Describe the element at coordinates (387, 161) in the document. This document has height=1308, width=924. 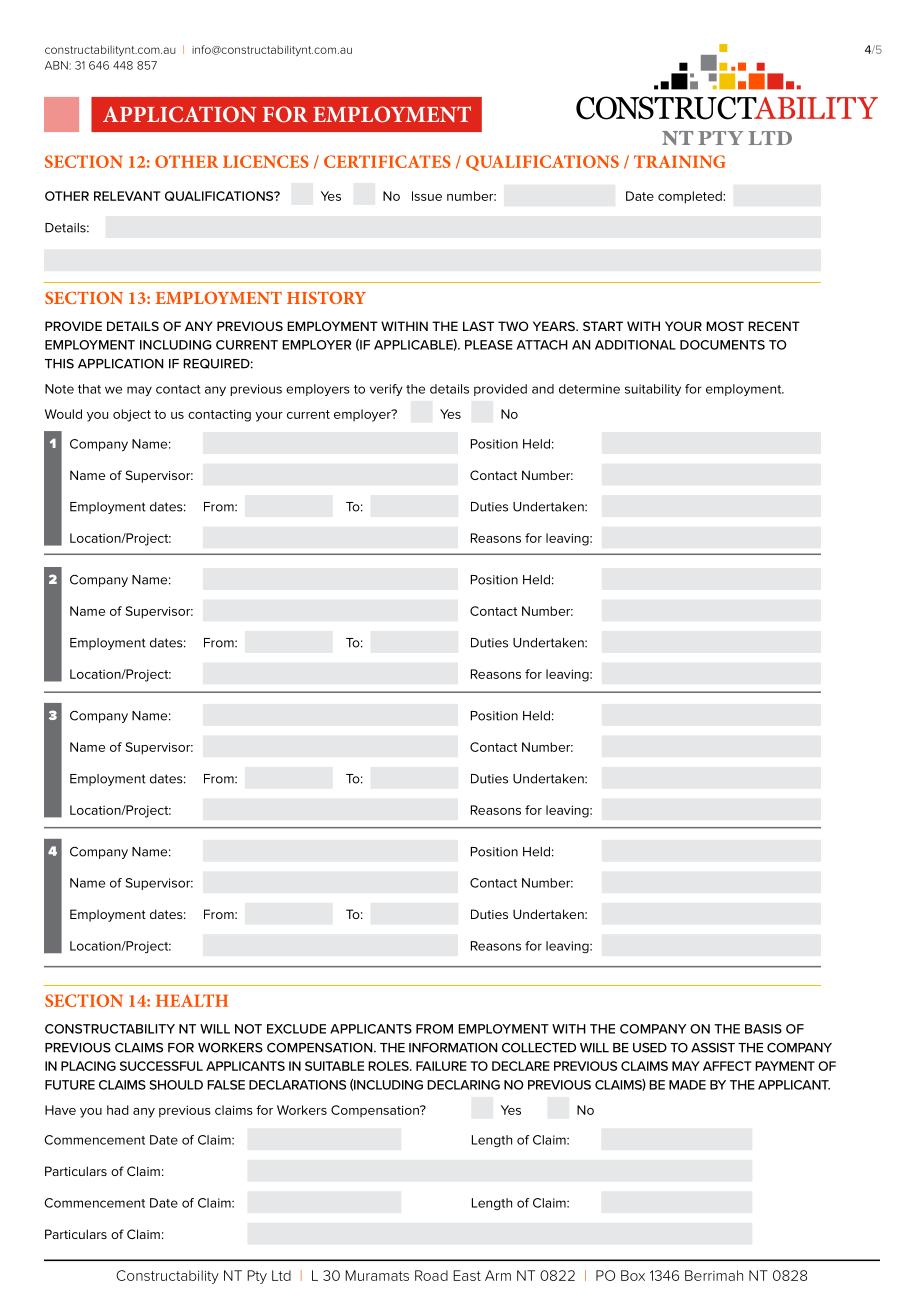
I see `CERTIFICATES` at that location.
